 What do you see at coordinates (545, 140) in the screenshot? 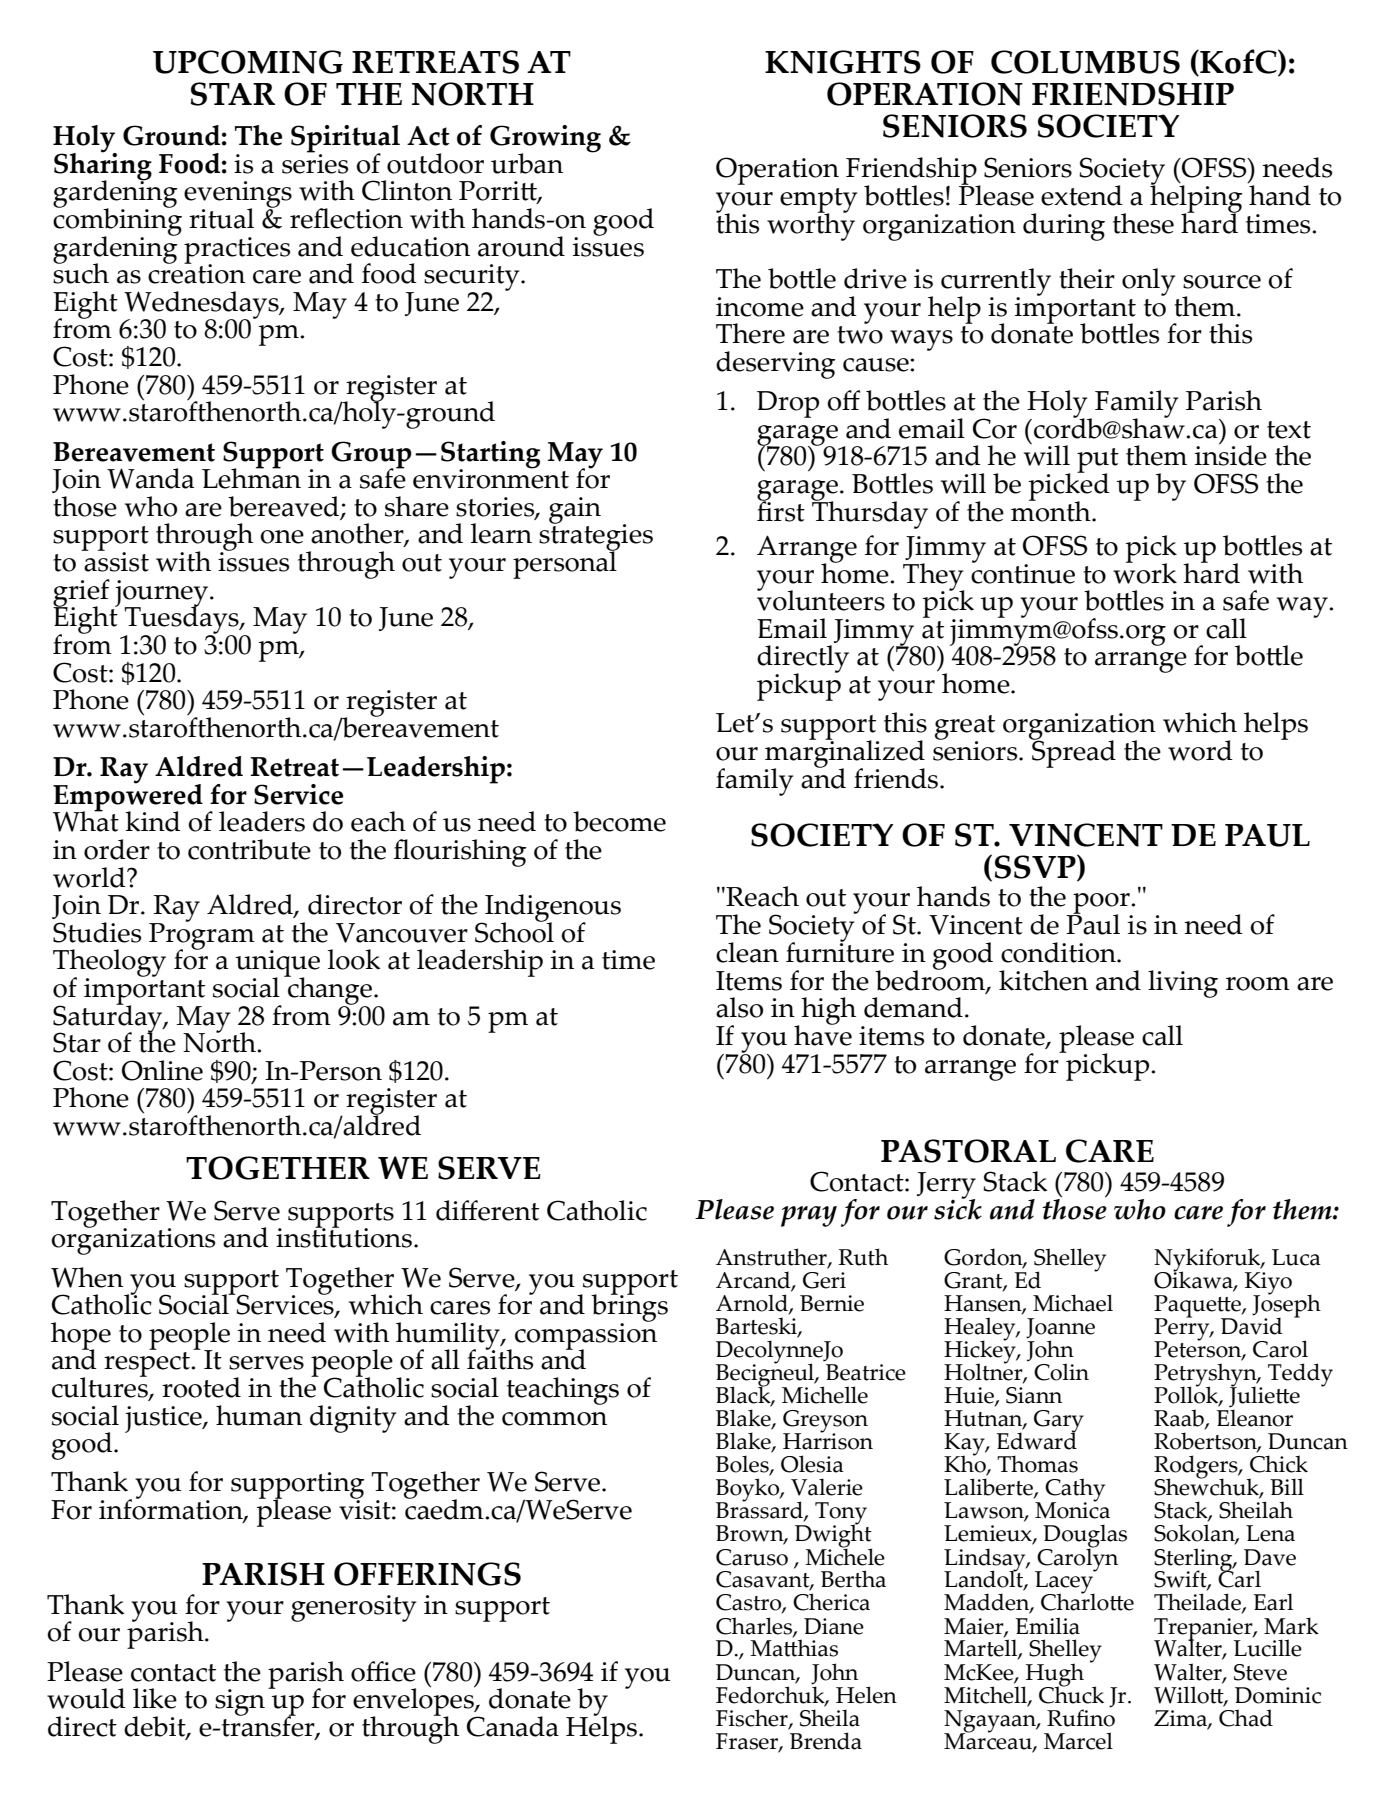
I see `Growing` at bounding box center [545, 140].
